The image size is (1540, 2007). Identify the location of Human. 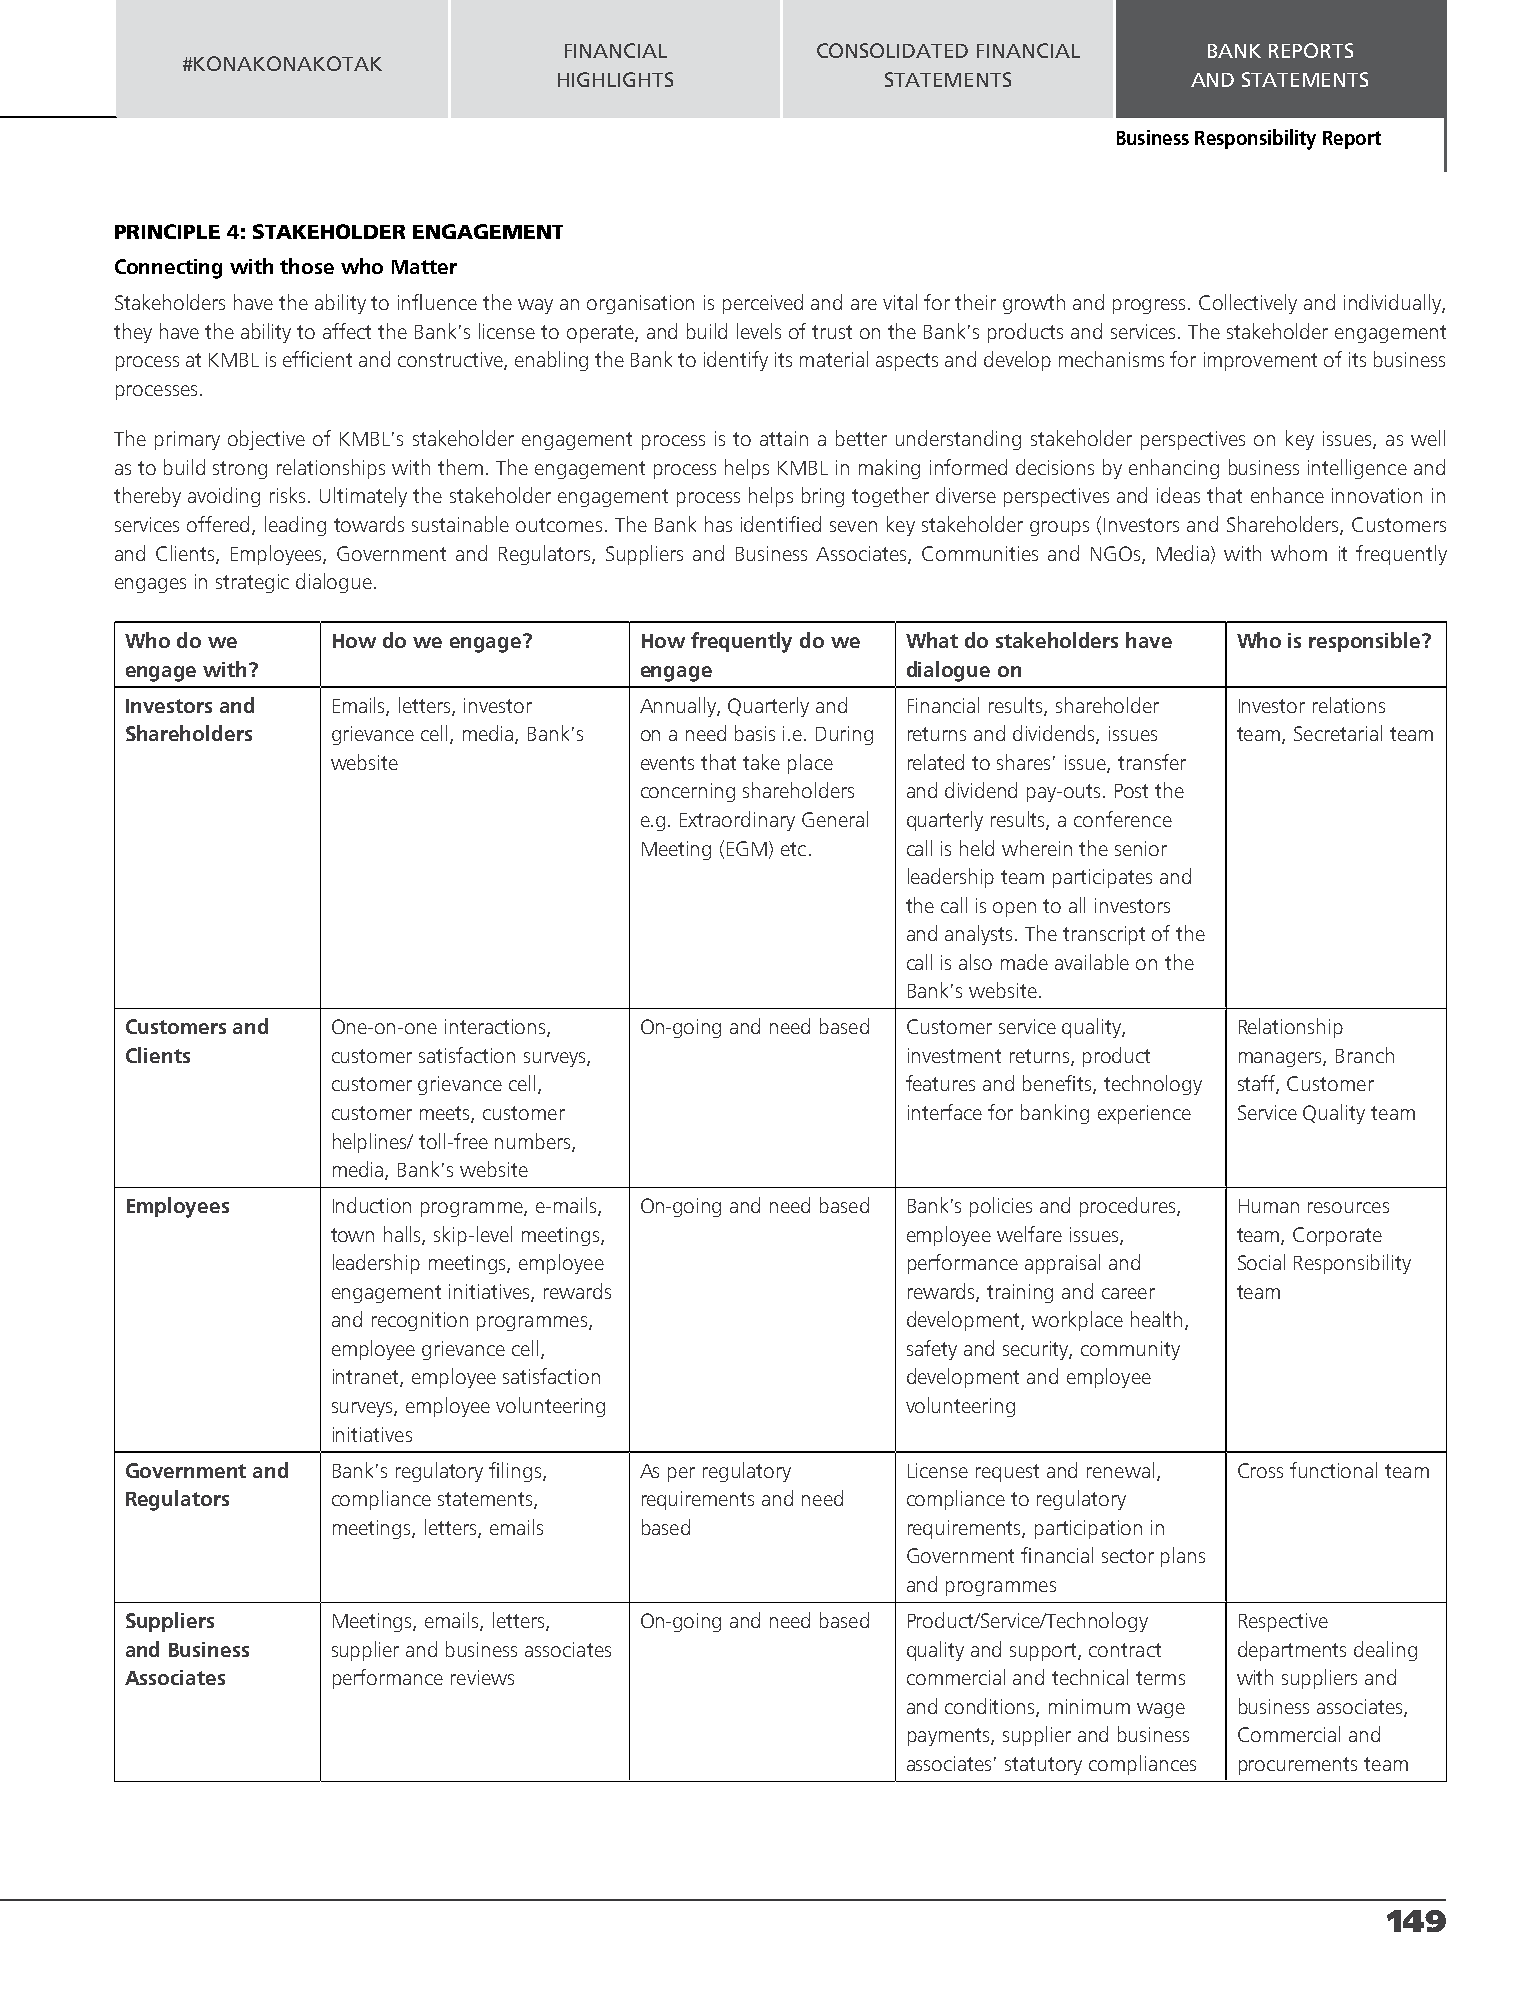
(1269, 1206).
